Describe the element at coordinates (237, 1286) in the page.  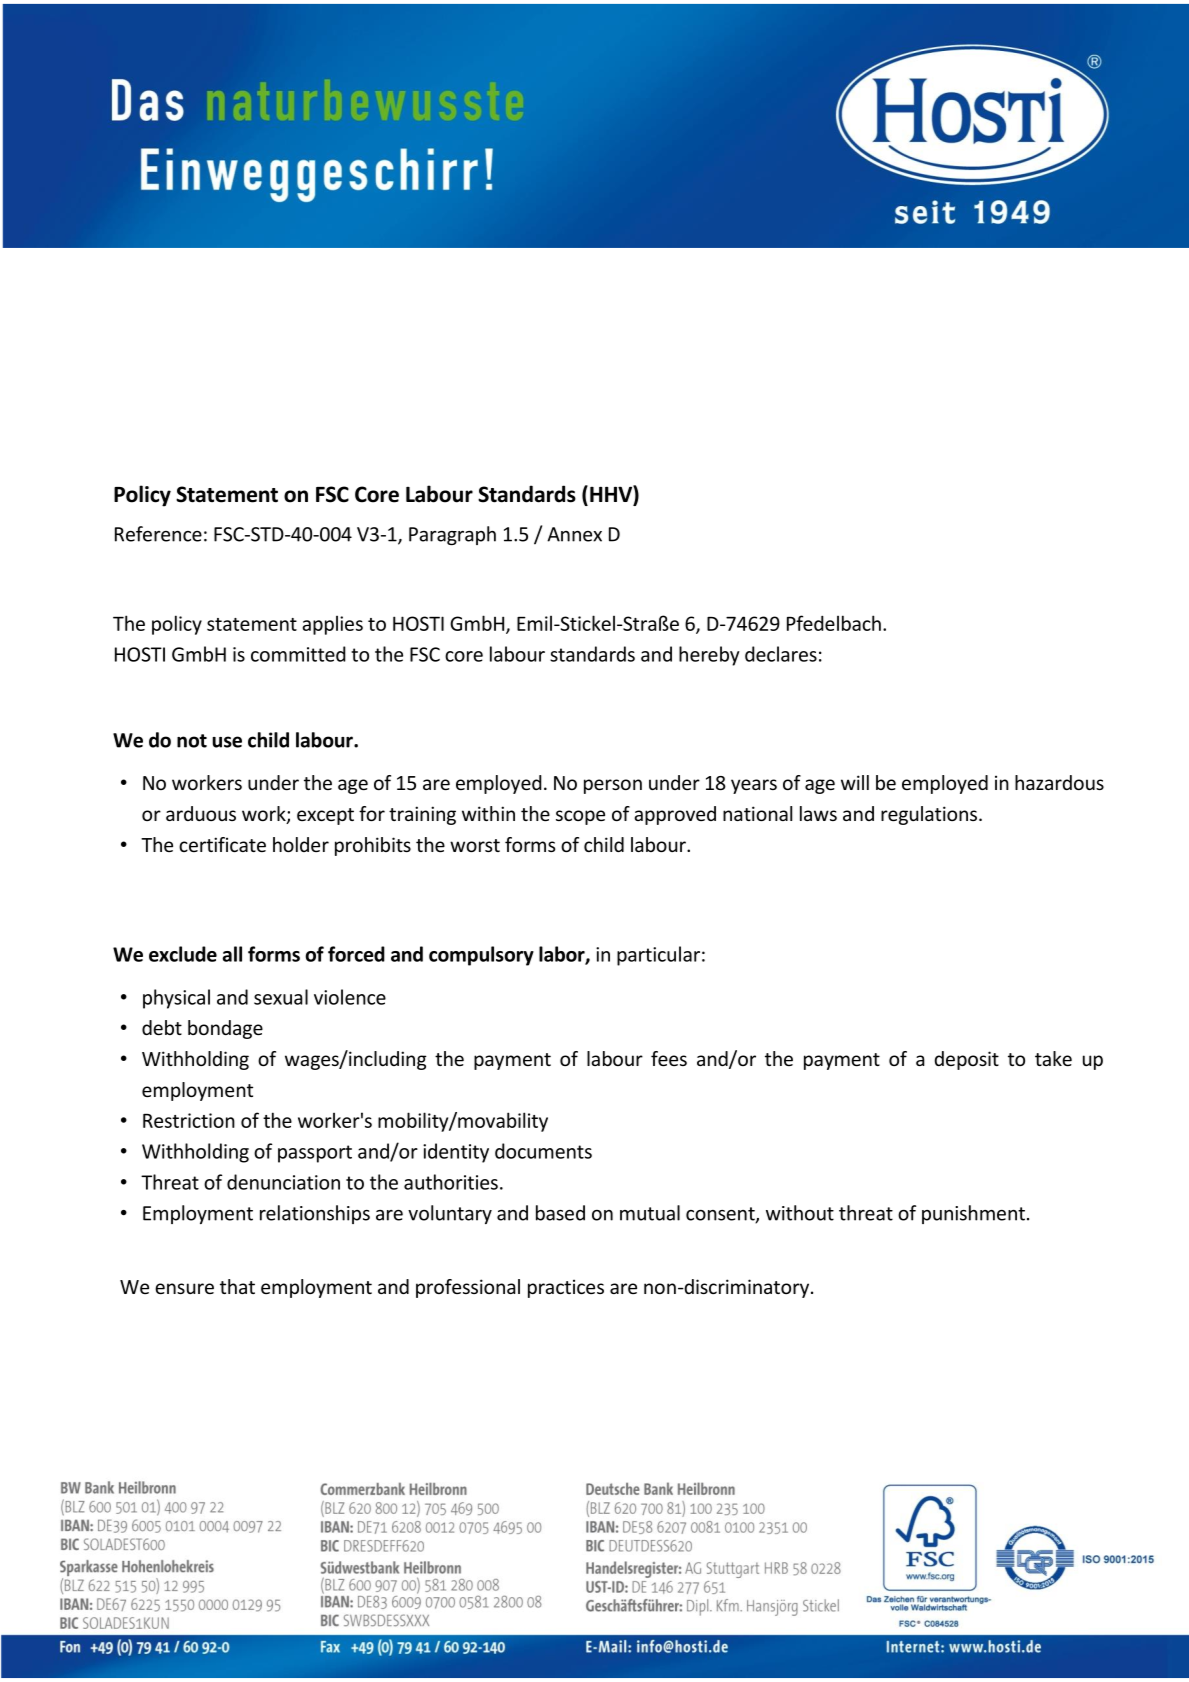
I see `that` at that location.
